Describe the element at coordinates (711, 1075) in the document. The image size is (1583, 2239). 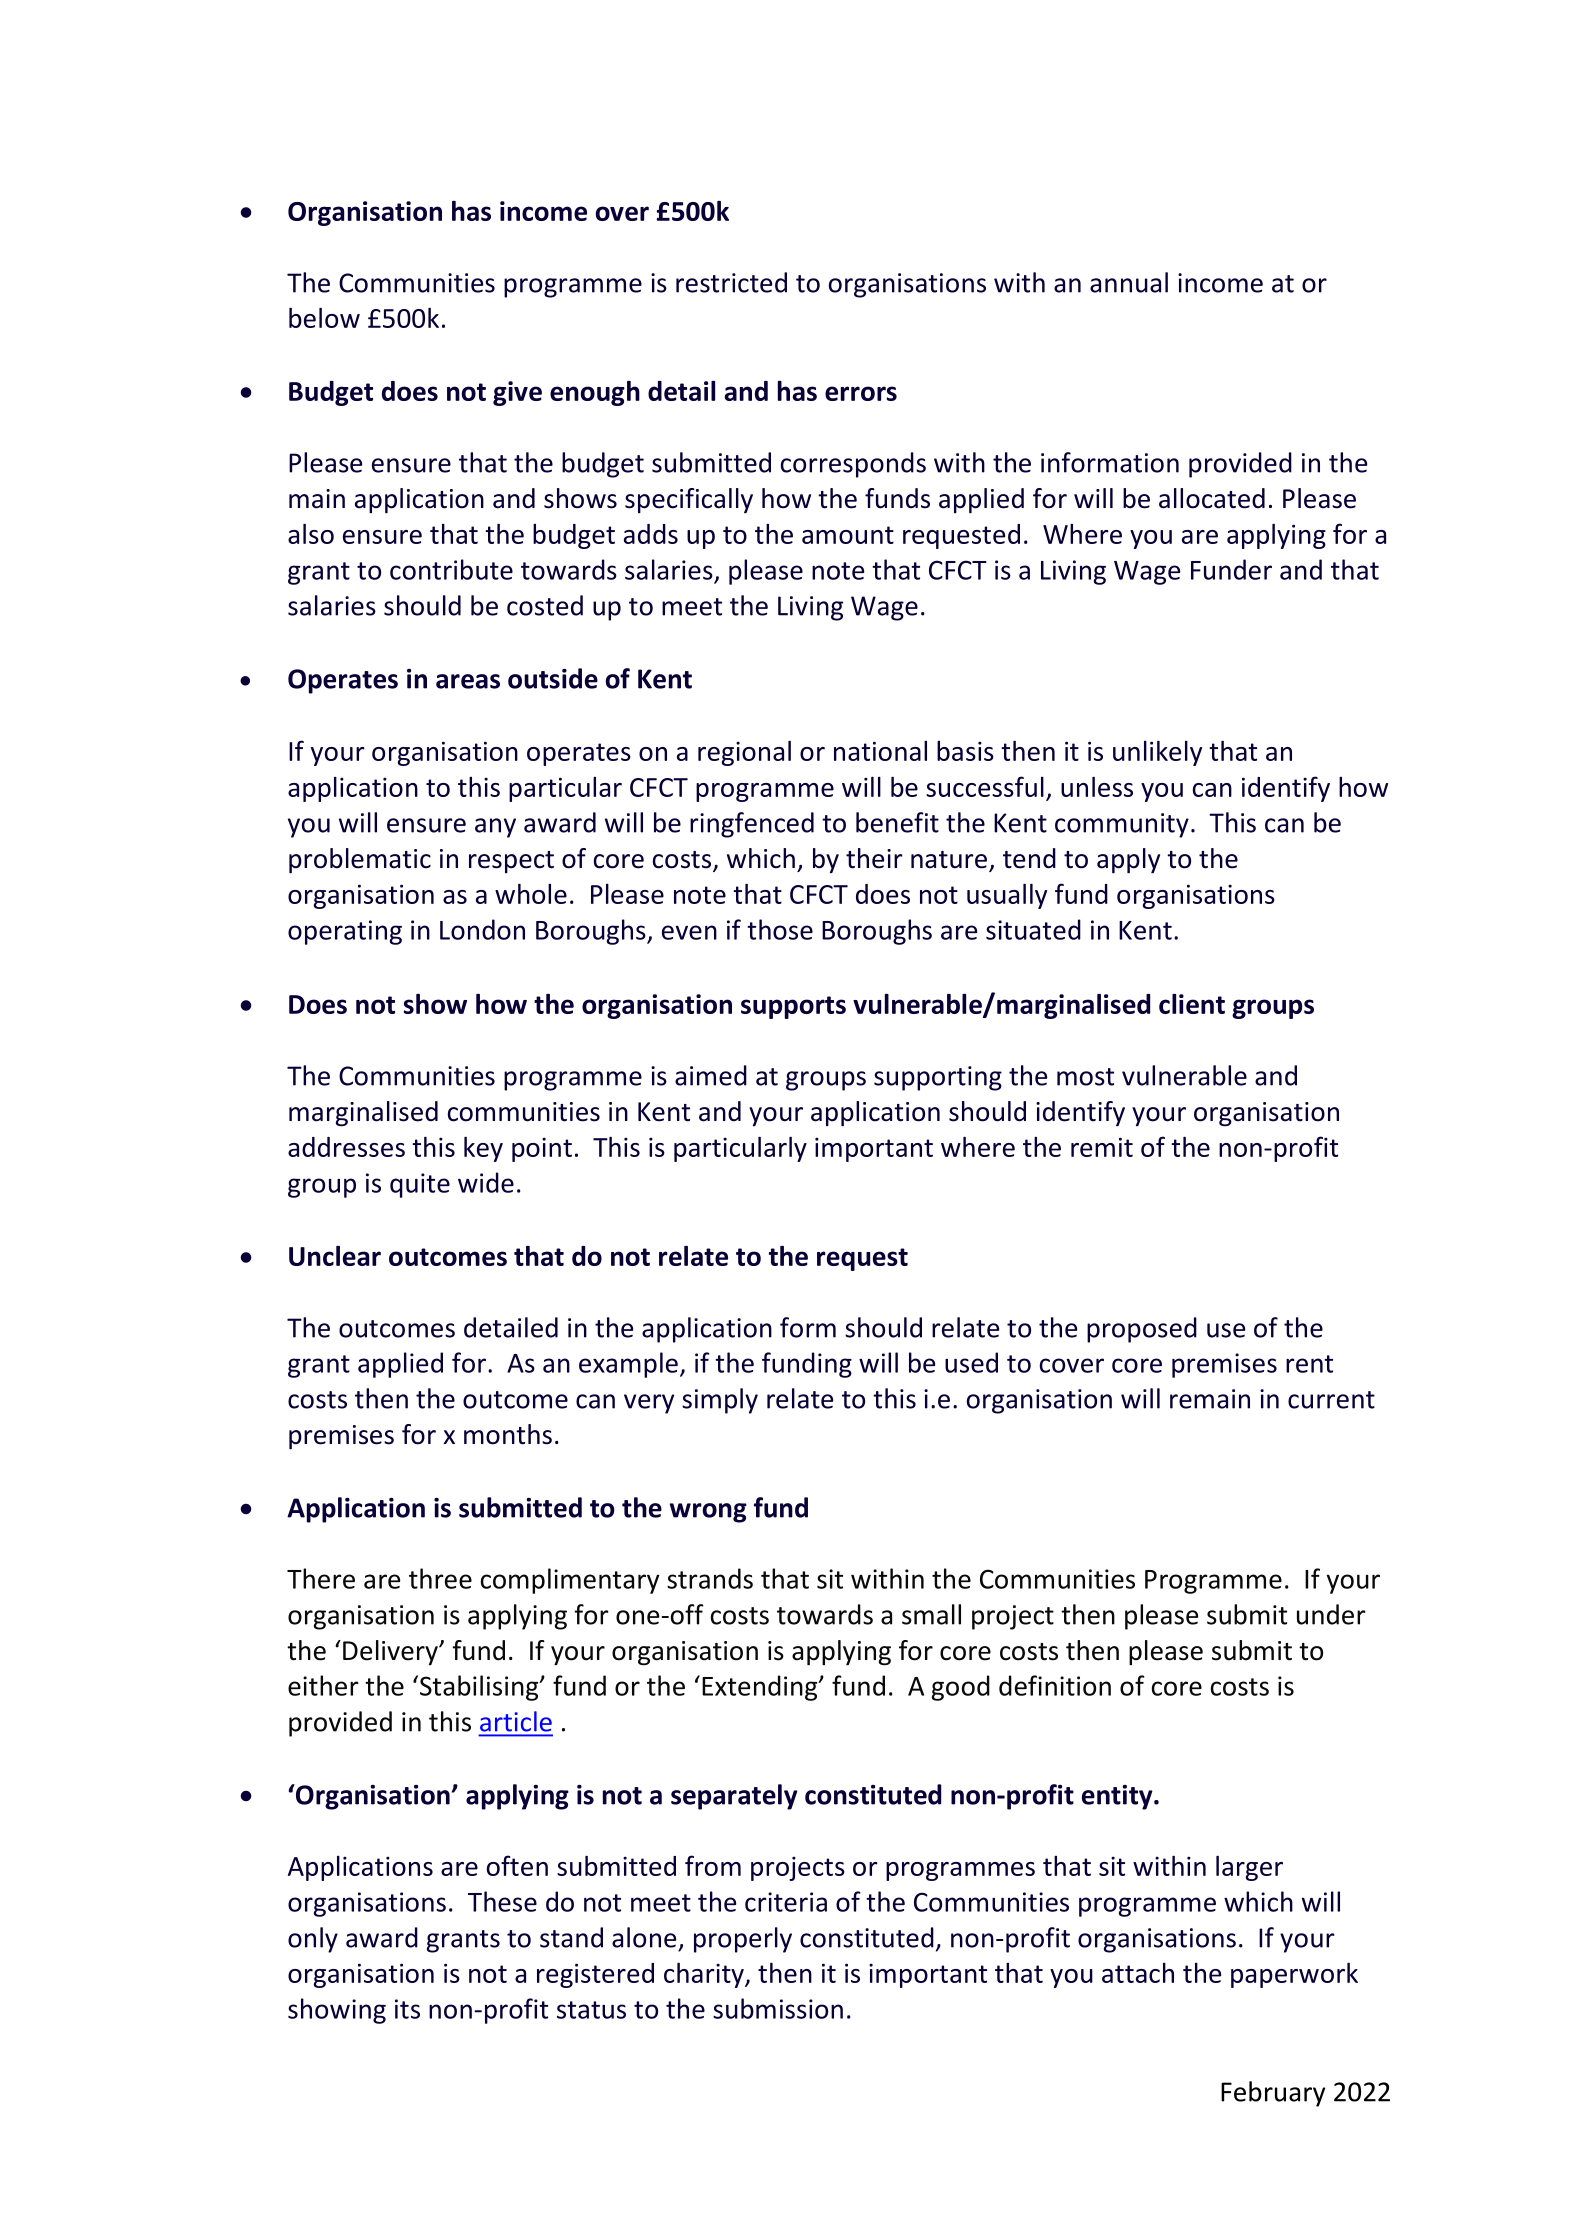
I see `aimed` at that location.
